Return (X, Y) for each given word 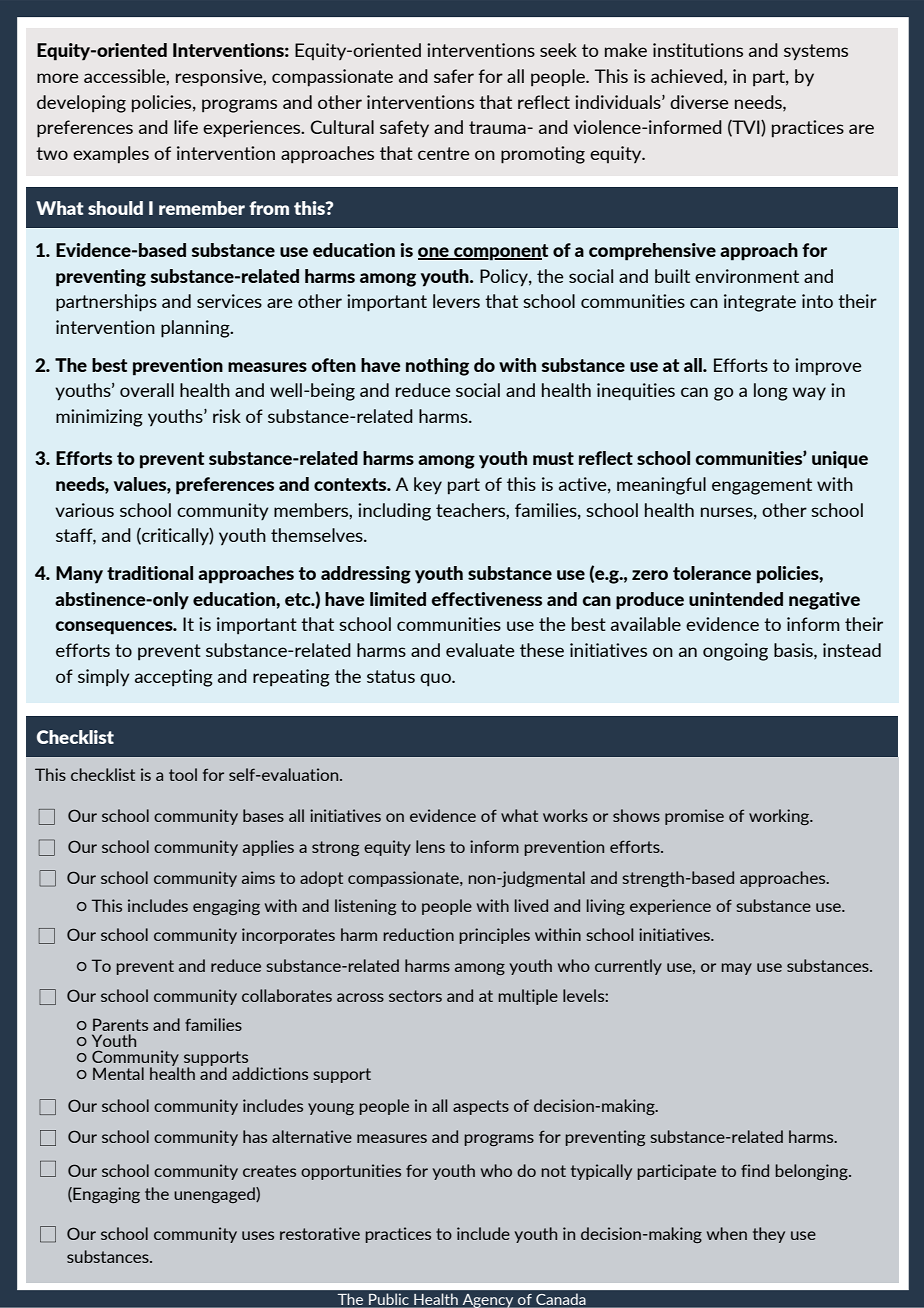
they (769, 1235)
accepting (174, 678)
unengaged (215, 1195)
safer (454, 76)
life (186, 127)
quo (436, 680)
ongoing (735, 652)
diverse (699, 102)
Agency (488, 1301)
